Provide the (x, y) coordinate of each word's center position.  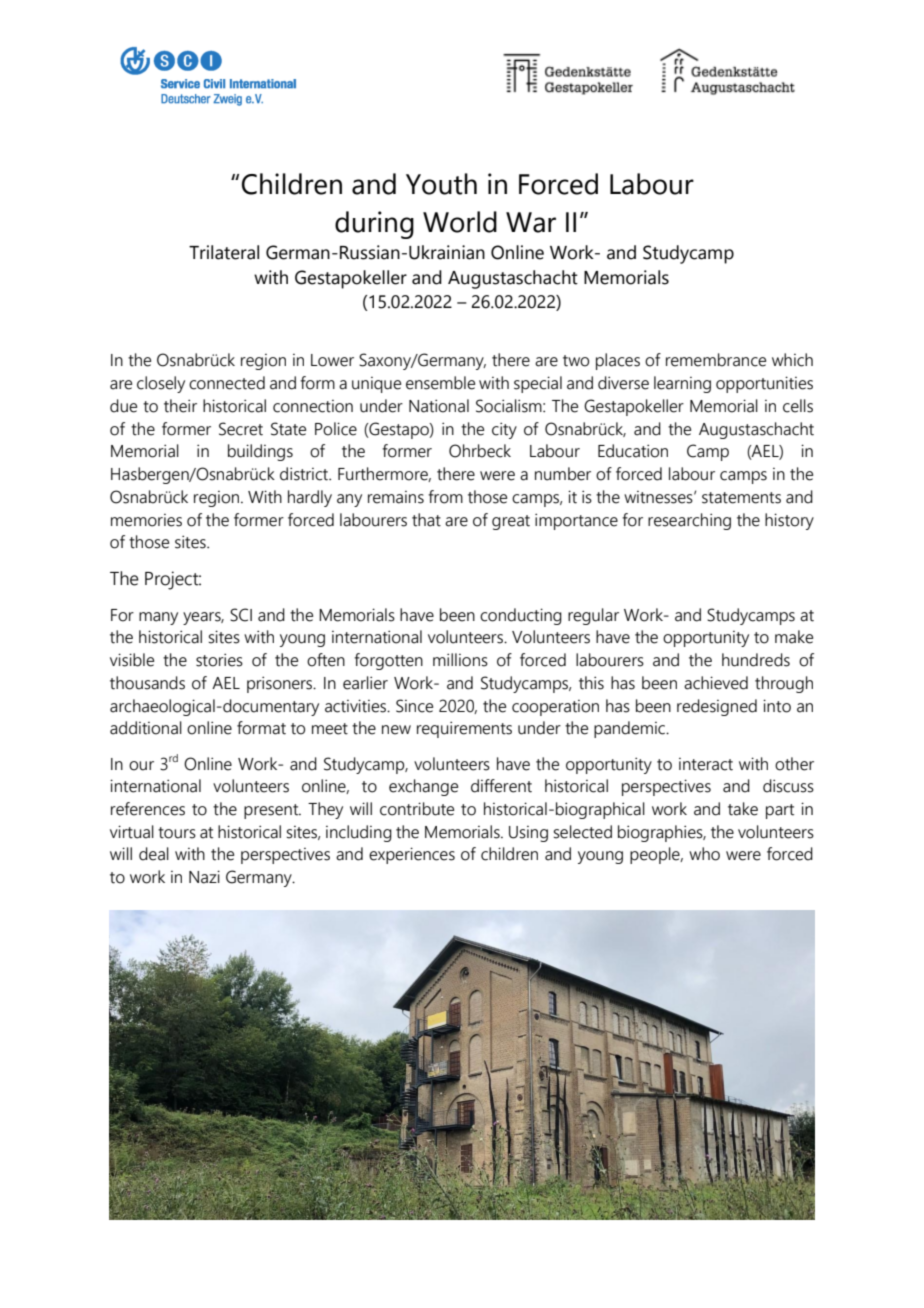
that (426, 520)
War (531, 222)
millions (460, 660)
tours (177, 833)
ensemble (440, 383)
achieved (716, 683)
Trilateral (224, 252)
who (704, 854)
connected (227, 383)
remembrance (716, 360)
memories (146, 520)
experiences (412, 855)
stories (219, 660)
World (460, 222)
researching (689, 521)
